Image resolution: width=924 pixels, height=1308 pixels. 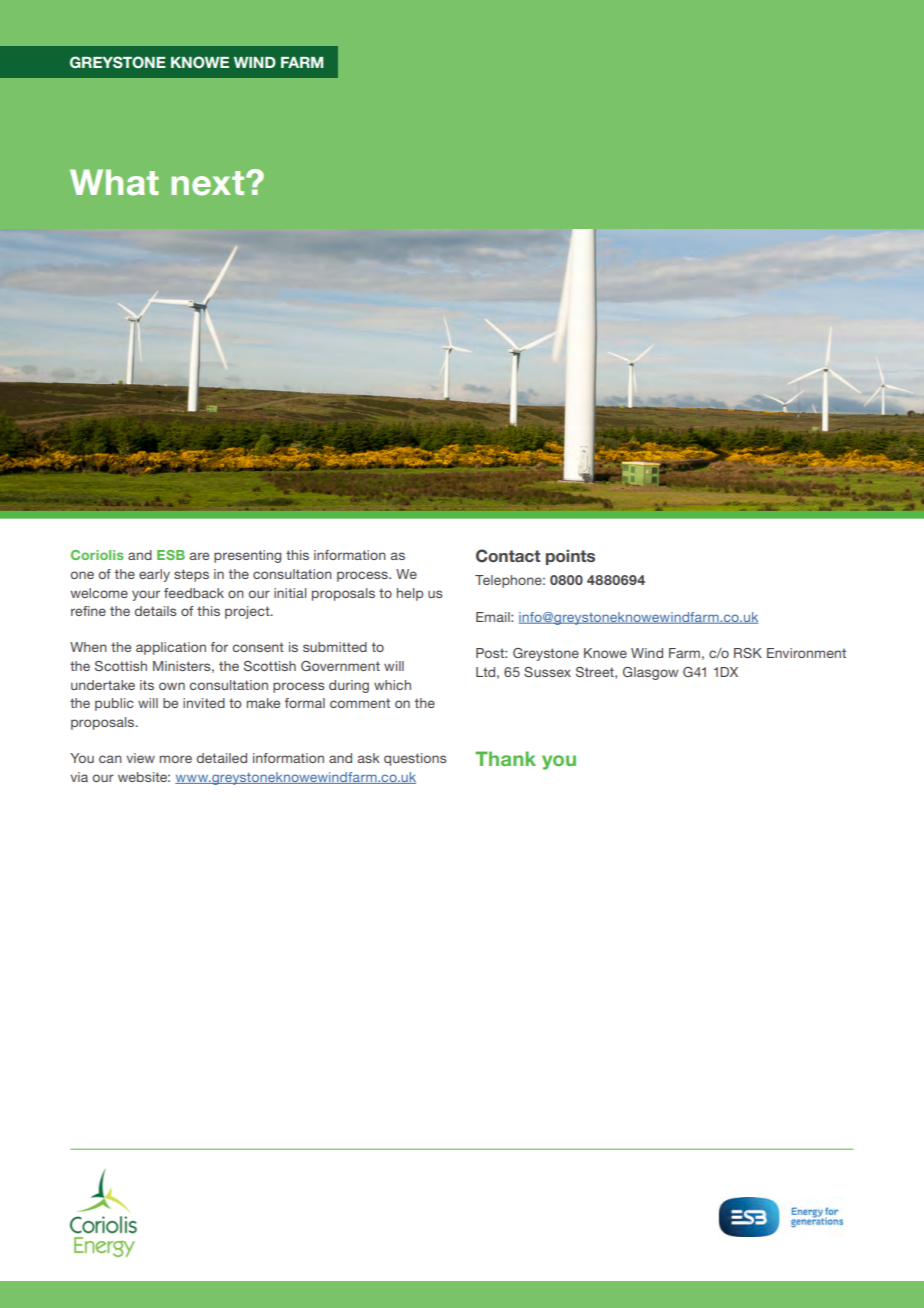 I want to click on points, so click(x=570, y=557).
